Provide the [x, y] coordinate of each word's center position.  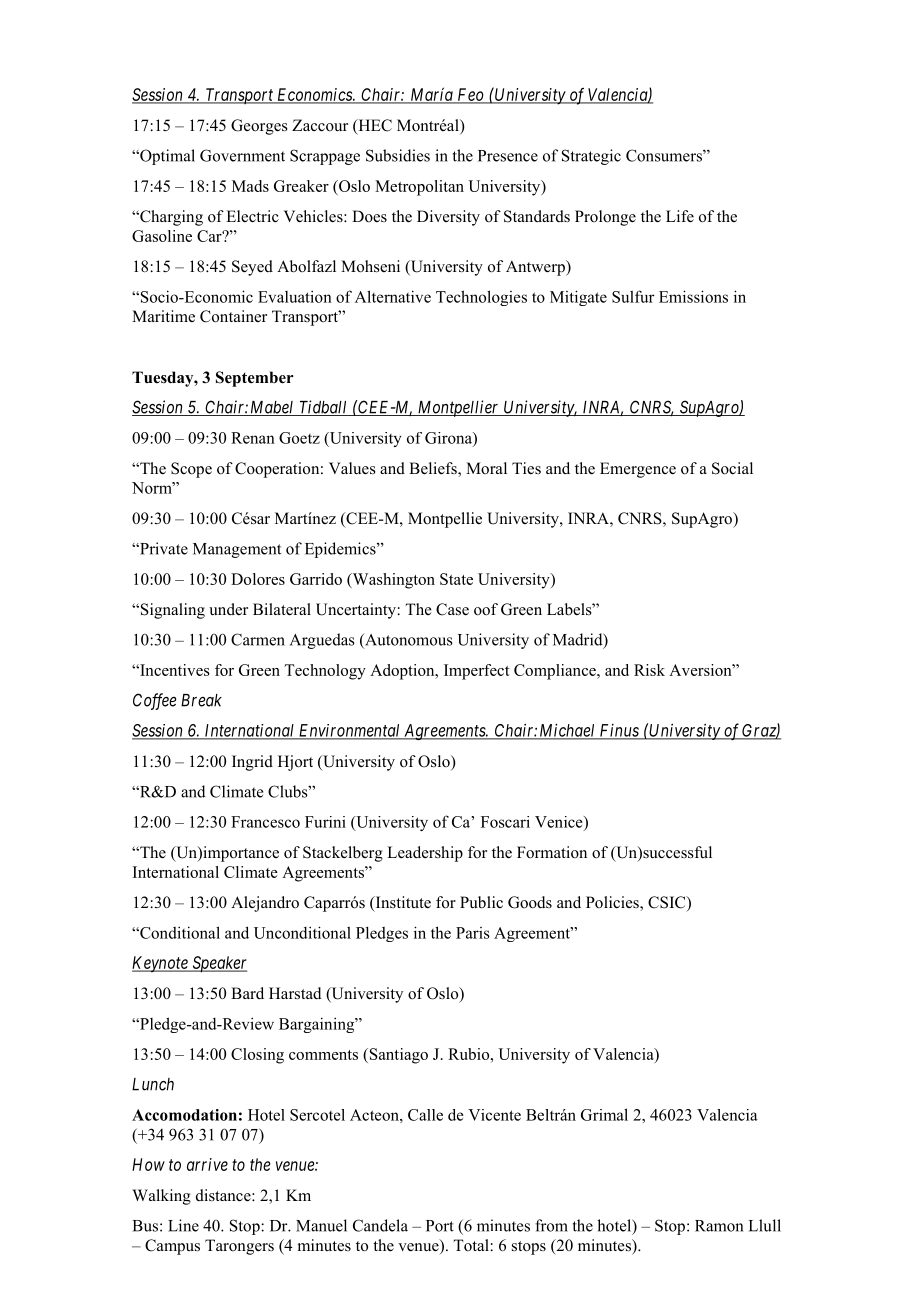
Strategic [591, 157]
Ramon [719, 1226]
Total [472, 1245]
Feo [470, 95]
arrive [207, 1164]
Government [242, 155]
